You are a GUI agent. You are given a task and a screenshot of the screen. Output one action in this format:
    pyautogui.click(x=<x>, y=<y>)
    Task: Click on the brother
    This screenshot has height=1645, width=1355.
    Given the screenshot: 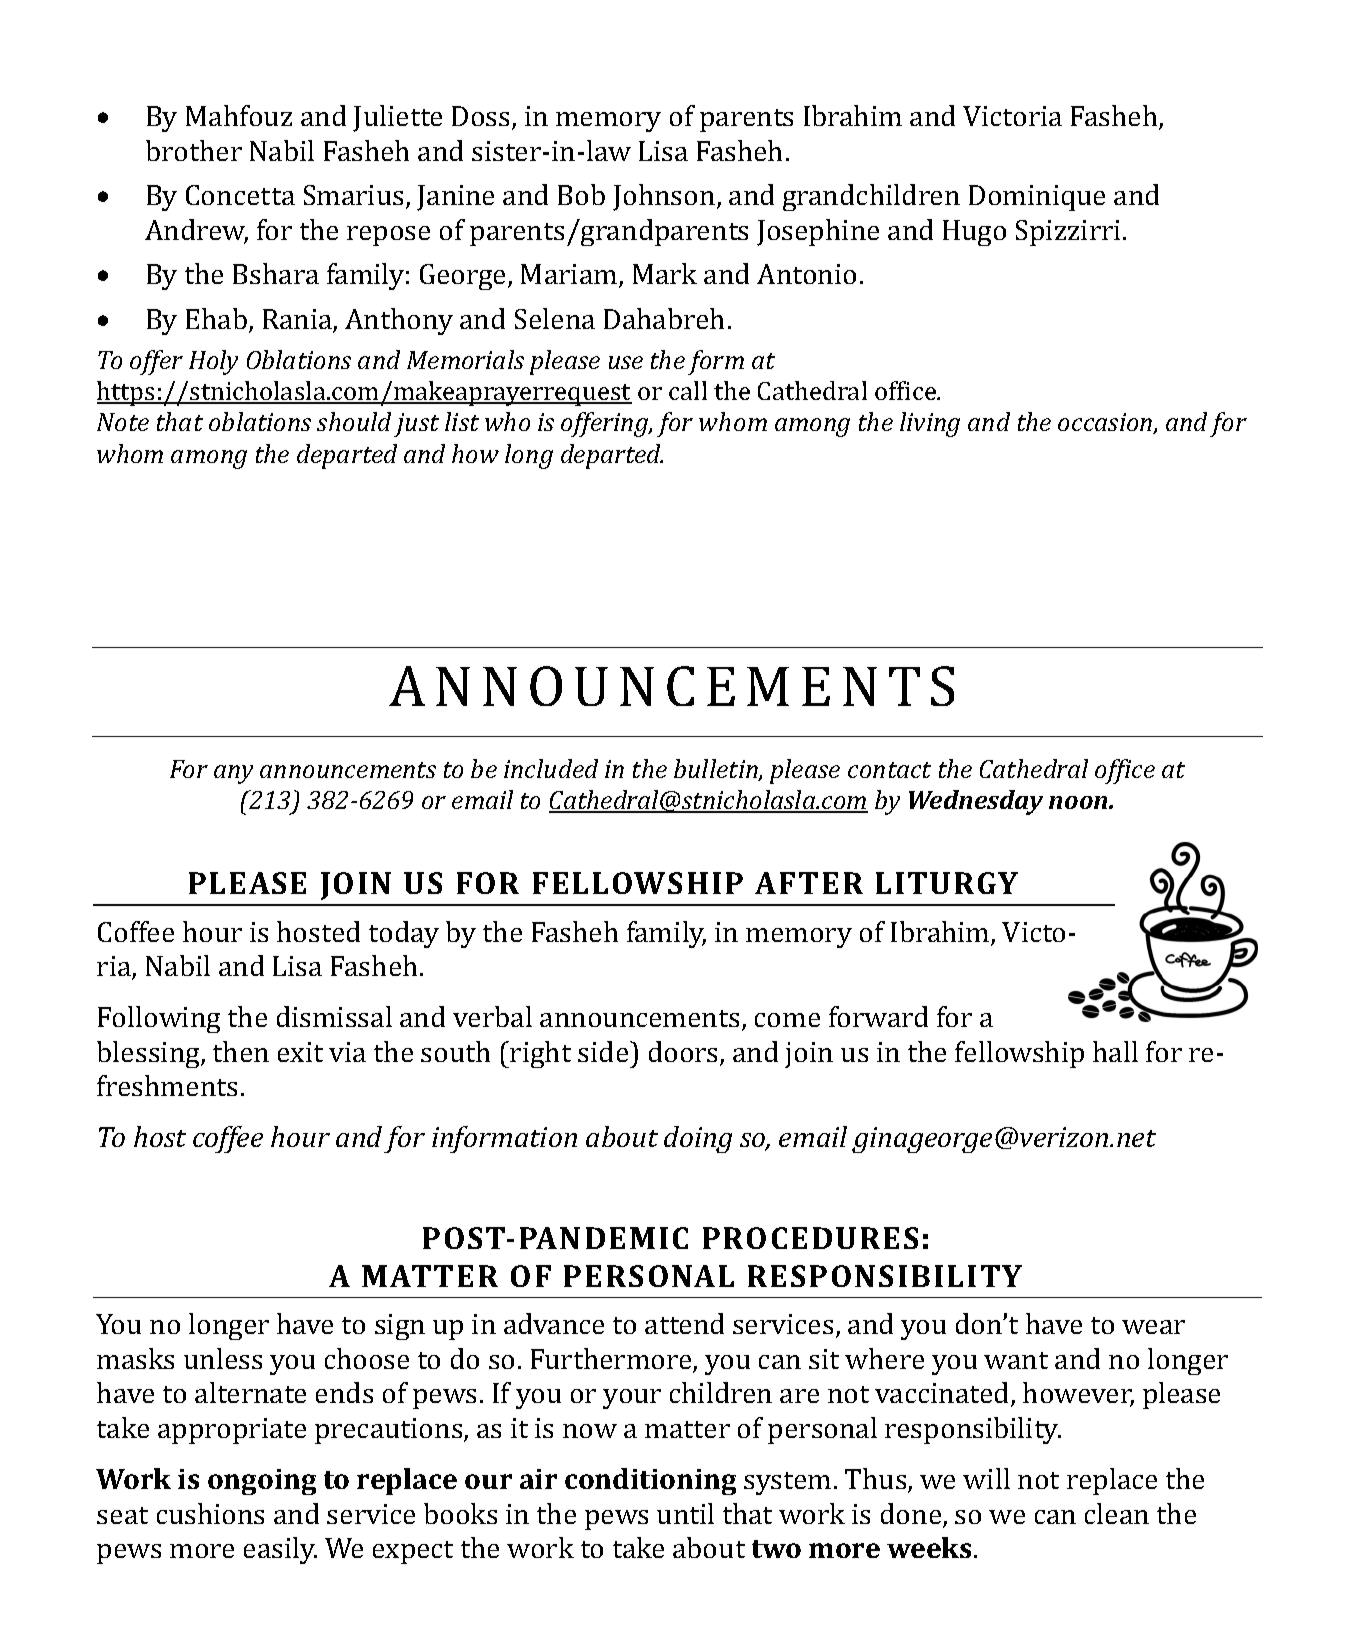 What is the action you would take?
    pyautogui.click(x=194, y=150)
